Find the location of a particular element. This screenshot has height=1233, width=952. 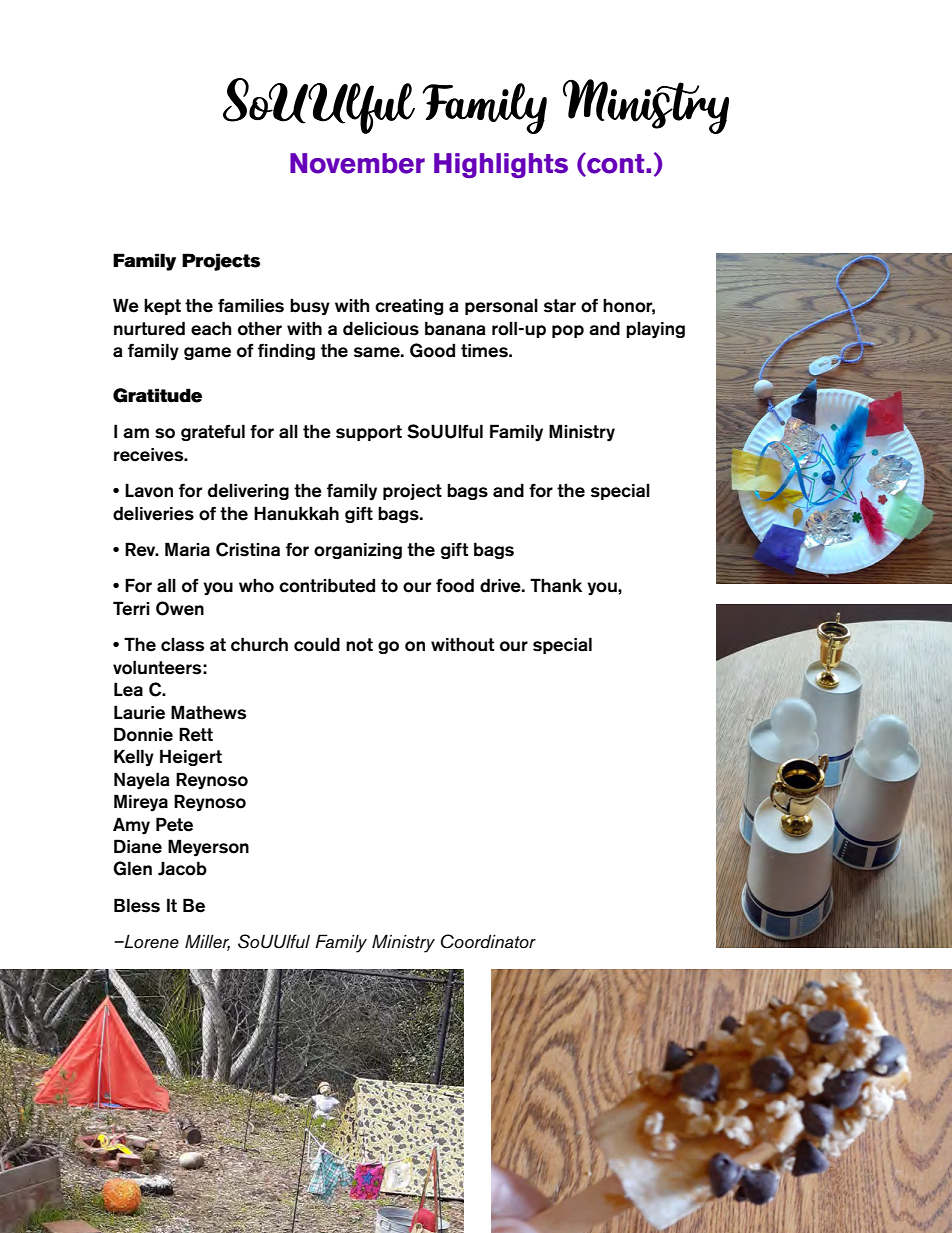

Thank is located at coordinates (556, 585).
